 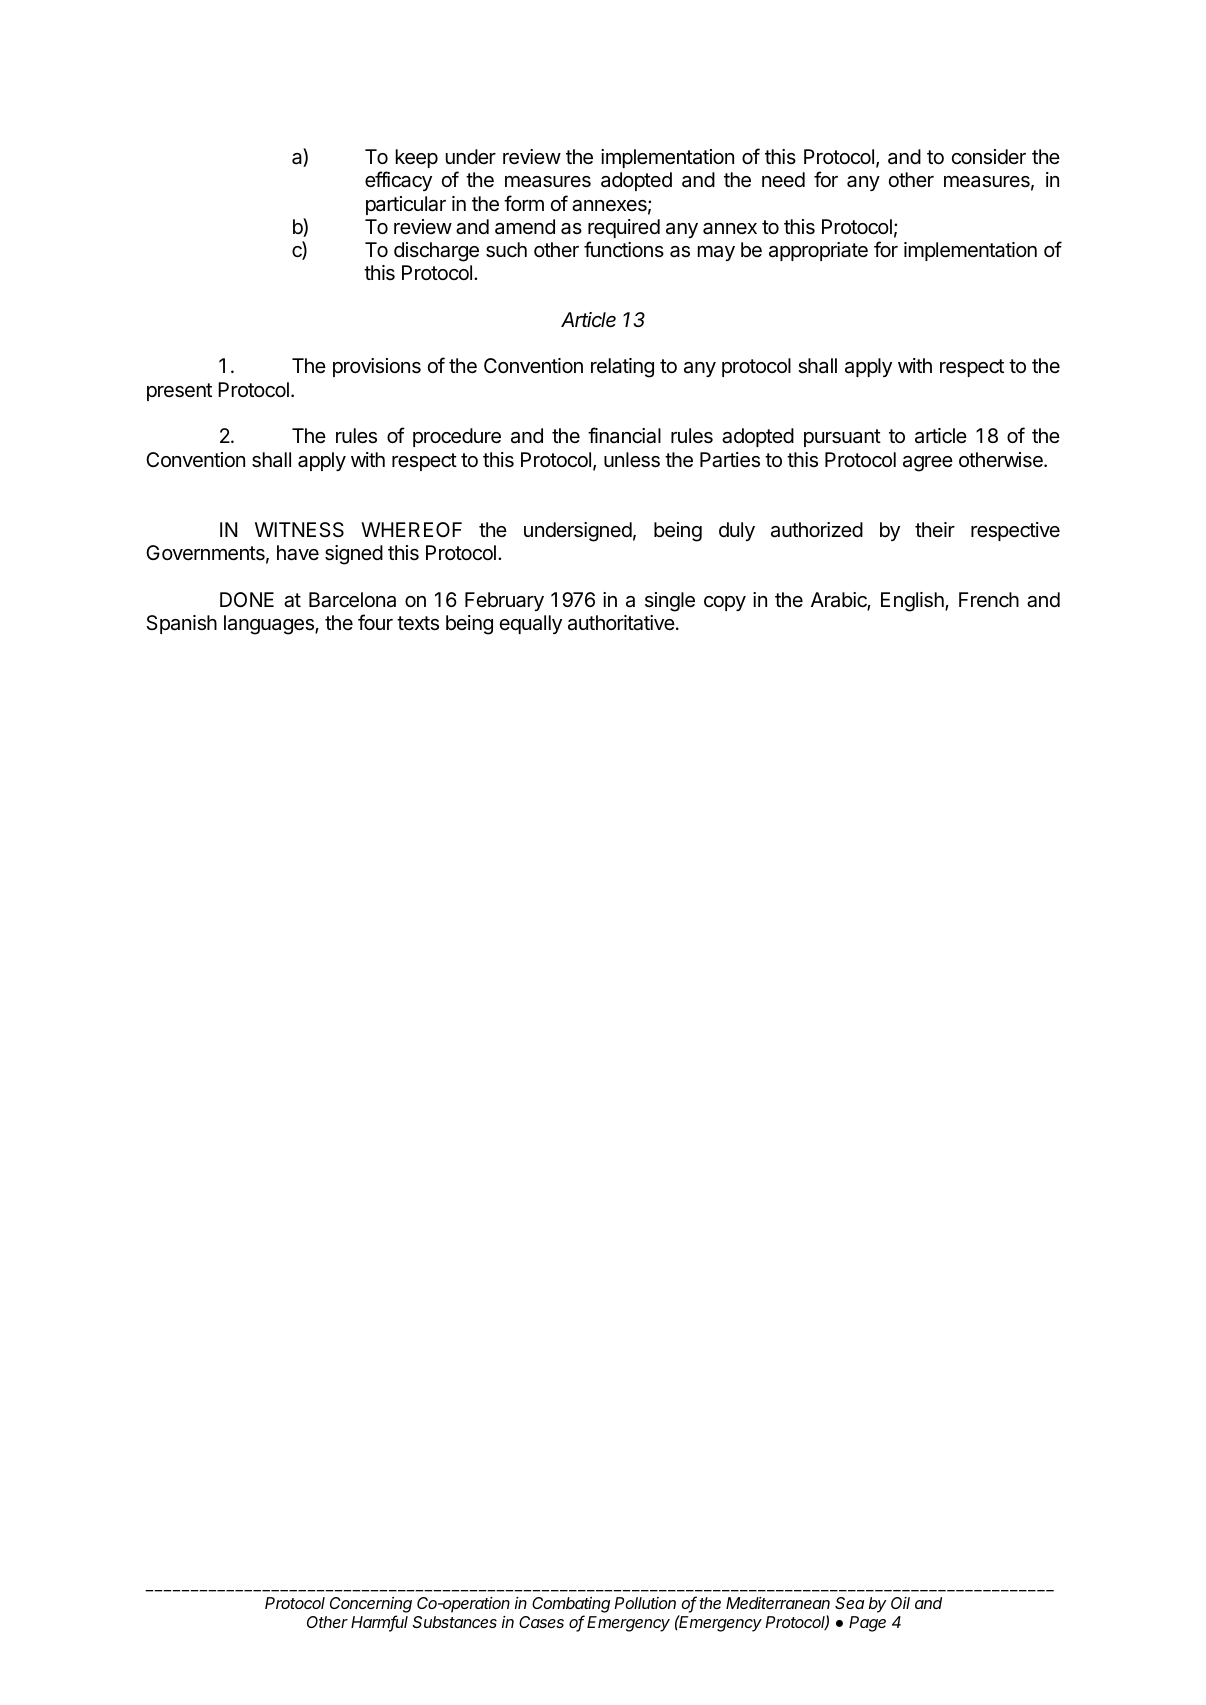 What do you see at coordinates (371, 1606) in the screenshot?
I see `Concerning` at bounding box center [371, 1606].
